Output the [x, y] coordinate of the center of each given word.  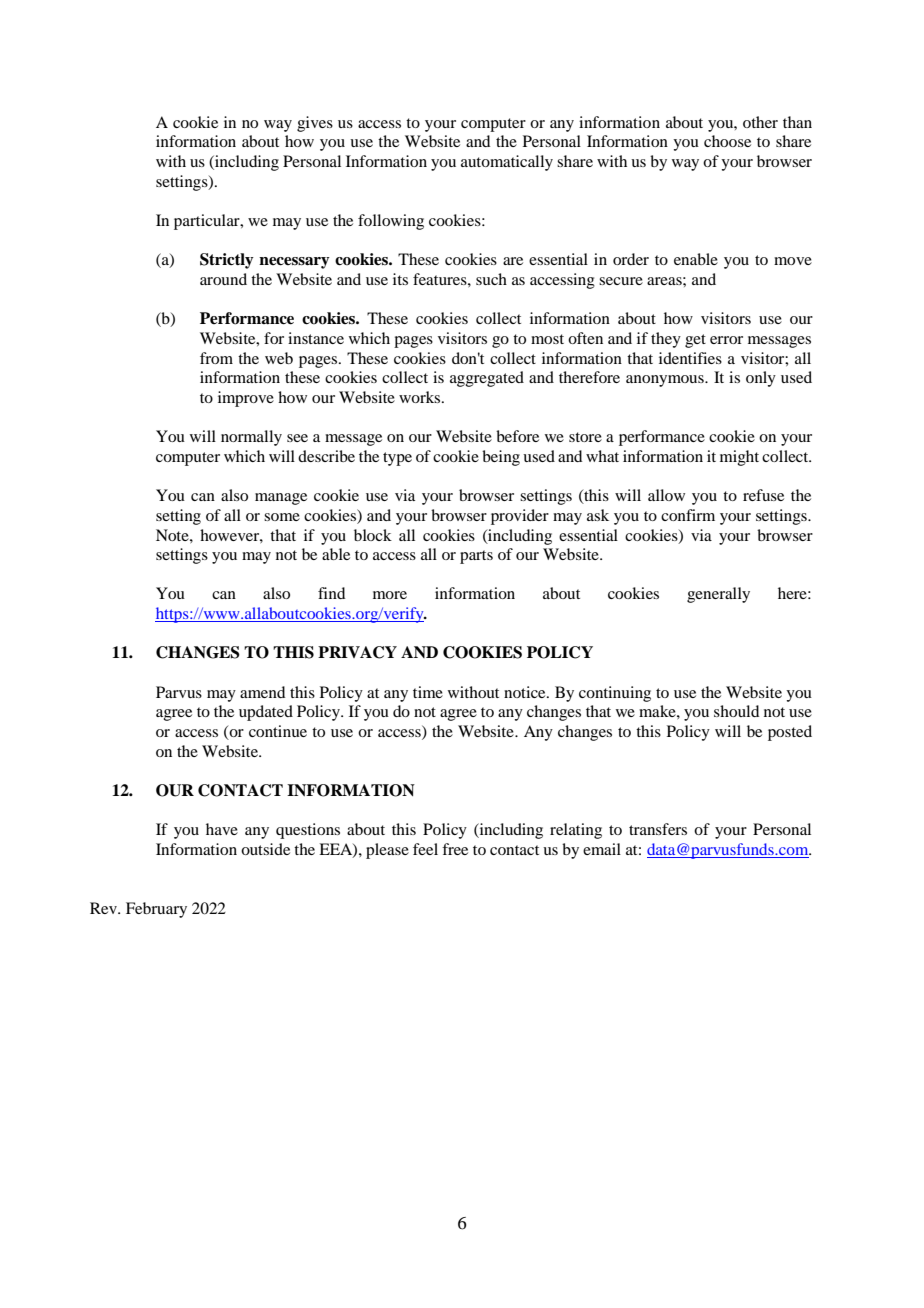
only [761, 379]
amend [262, 692]
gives [315, 124]
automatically [507, 163]
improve [246, 399]
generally [718, 595]
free [455, 849]
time [428, 692]
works [421, 397]
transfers [658, 829]
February [156, 910]
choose [727, 141]
